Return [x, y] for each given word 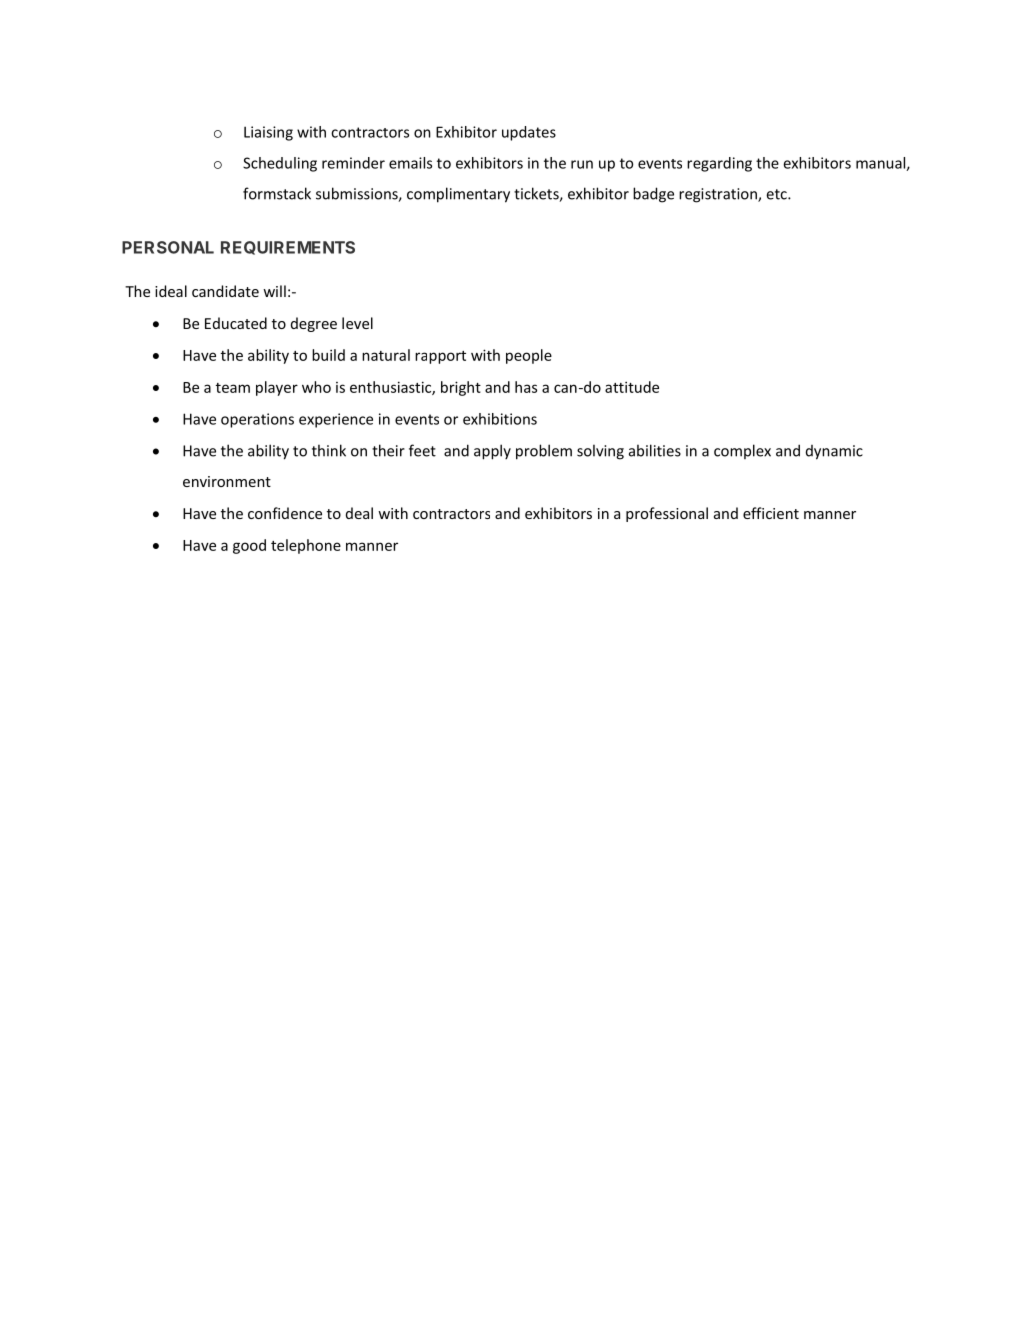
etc [777, 194]
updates [529, 133]
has [526, 387]
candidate [225, 291]
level [357, 323]
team [233, 388]
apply [492, 452]
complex [742, 451]
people [529, 356]
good [249, 546]
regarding [719, 164]
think [329, 450]
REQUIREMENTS [288, 248]
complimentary [458, 195]
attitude [632, 387]
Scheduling [280, 164]
